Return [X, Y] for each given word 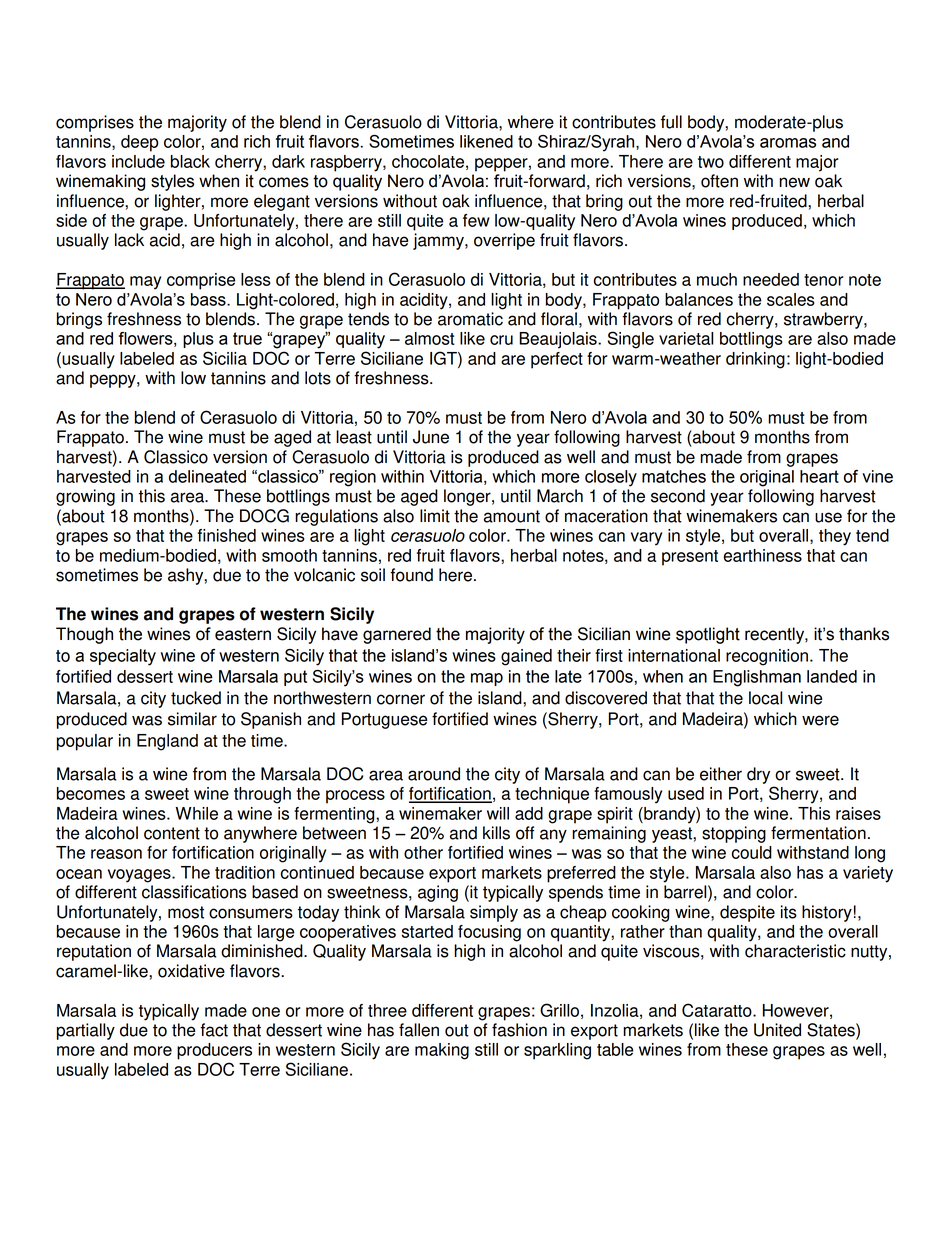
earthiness [763, 555]
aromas [788, 143]
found [411, 575]
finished [227, 535]
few [476, 220]
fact [214, 1030]
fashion [519, 1030]
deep [139, 143]
